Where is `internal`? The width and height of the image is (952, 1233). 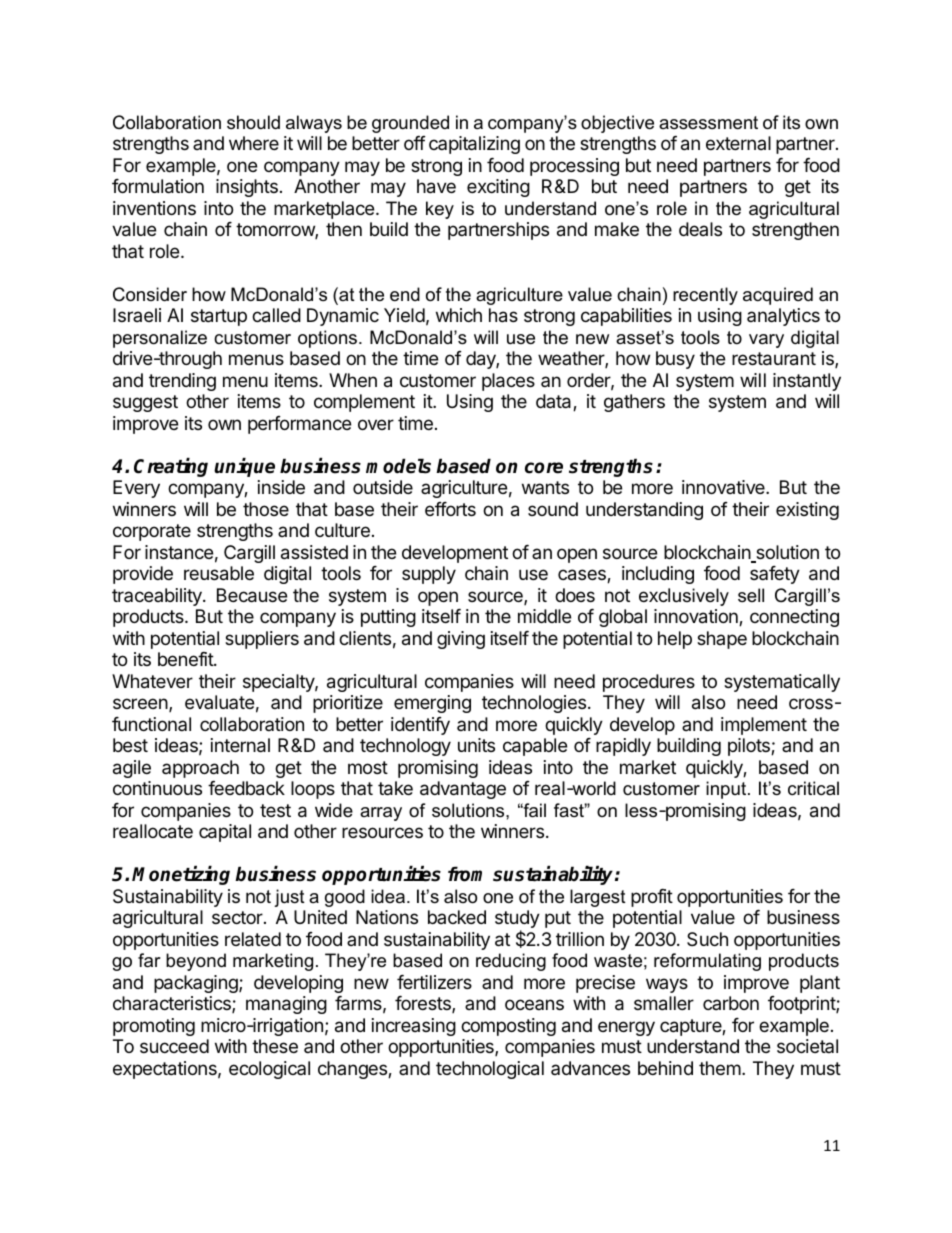
internal is located at coordinates (240, 745).
